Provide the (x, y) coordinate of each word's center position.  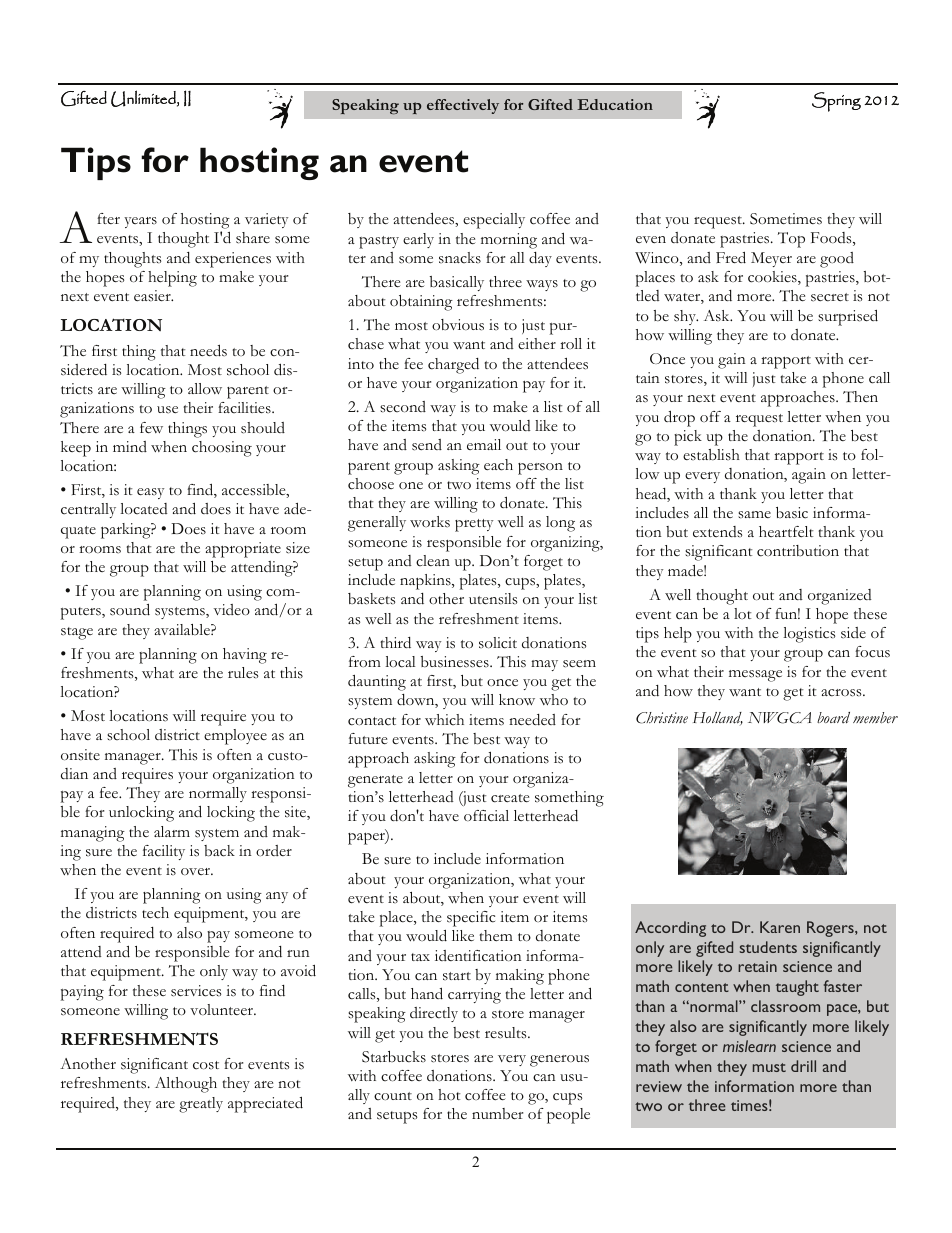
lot (742, 613)
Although (186, 1085)
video (232, 609)
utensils (493, 599)
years (140, 222)
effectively (463, 106)
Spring (836, 102)
